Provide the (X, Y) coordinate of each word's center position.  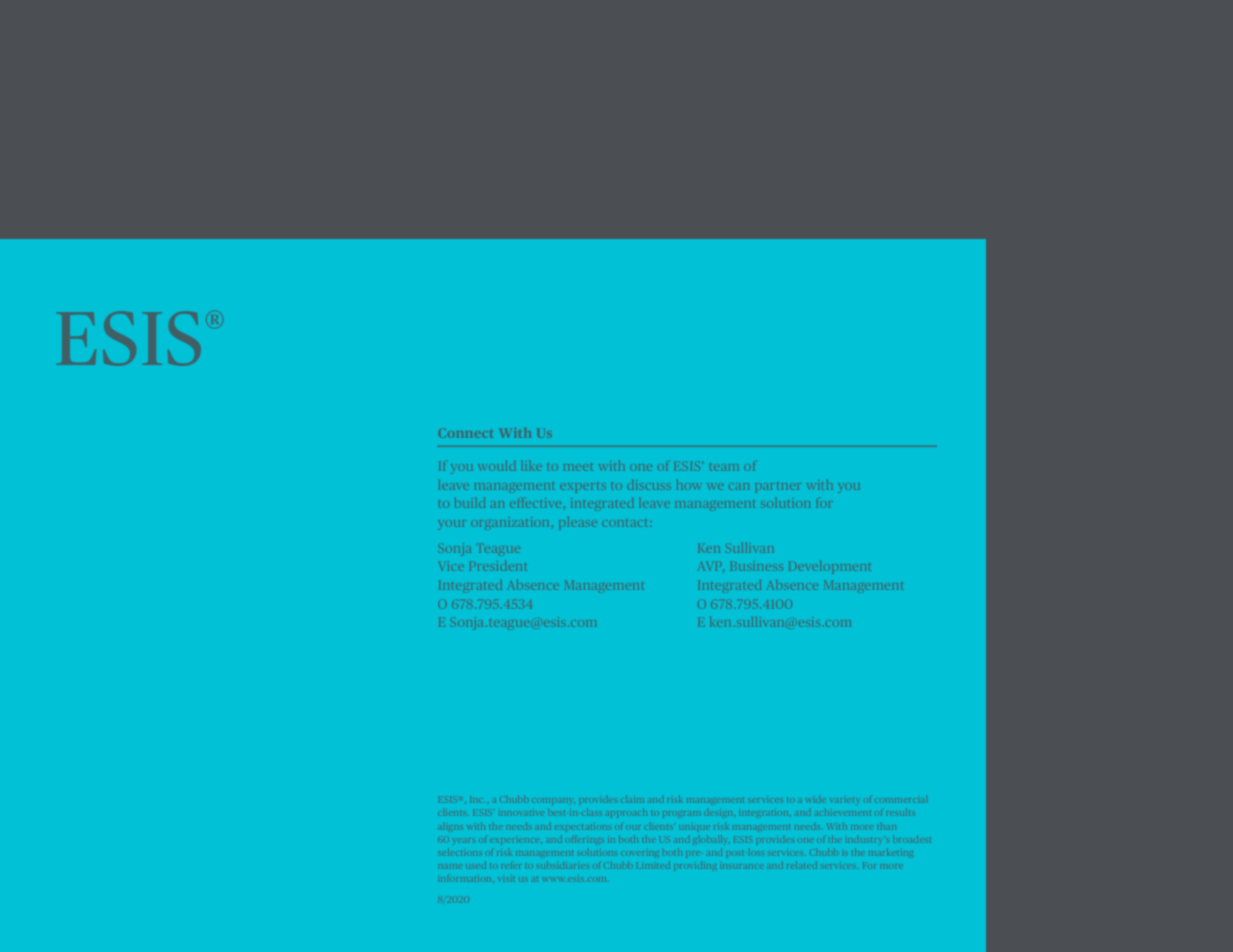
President (498, 566)
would (497, 466)
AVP (710, 566)
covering (640, 853)
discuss (649, 485)
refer (512, 866)
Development (829, 567)
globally (709, 839)
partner (777, 487)
